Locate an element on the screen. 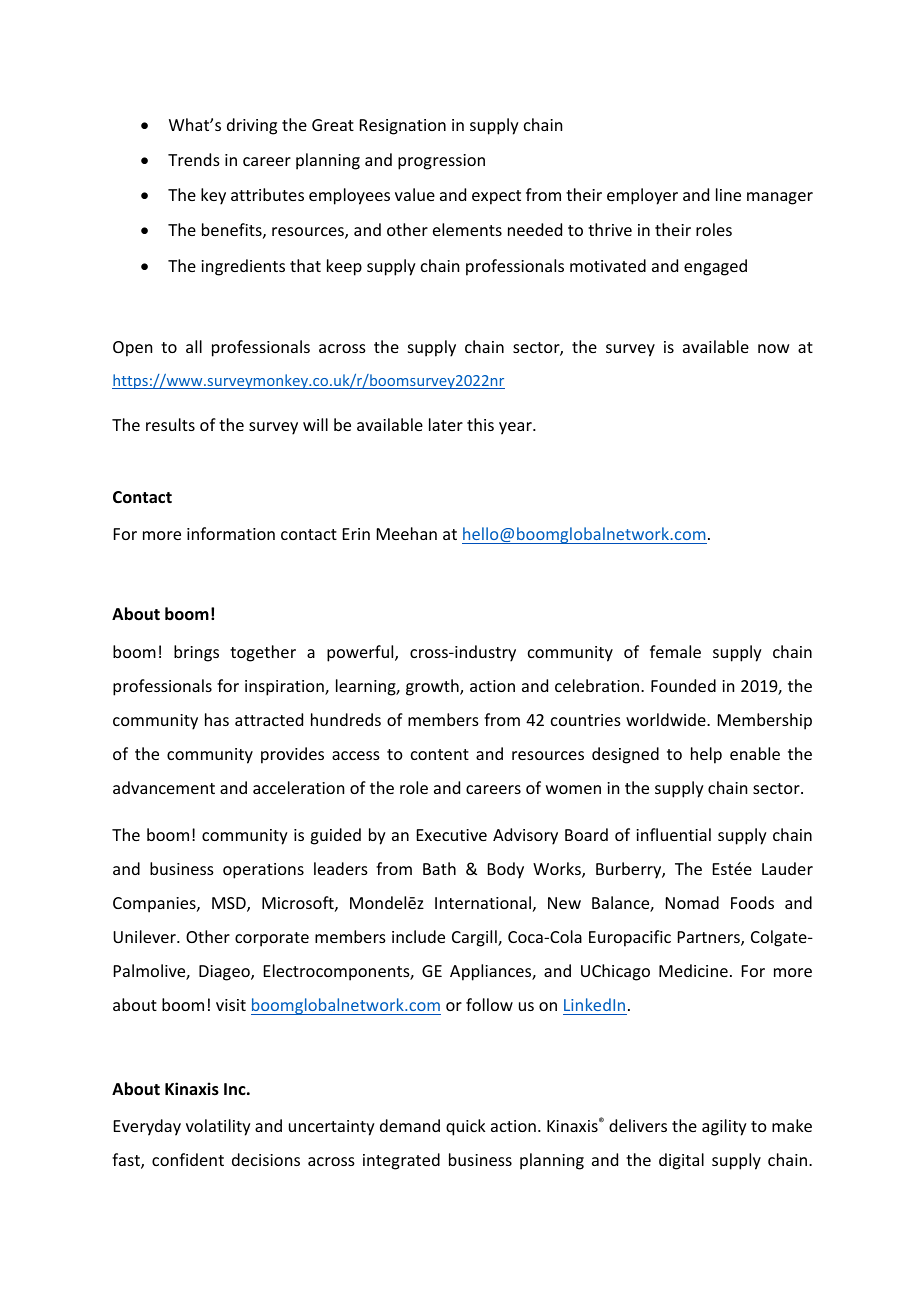 The image size is (924, 1308). progression is located at coordinates (441, 162).
